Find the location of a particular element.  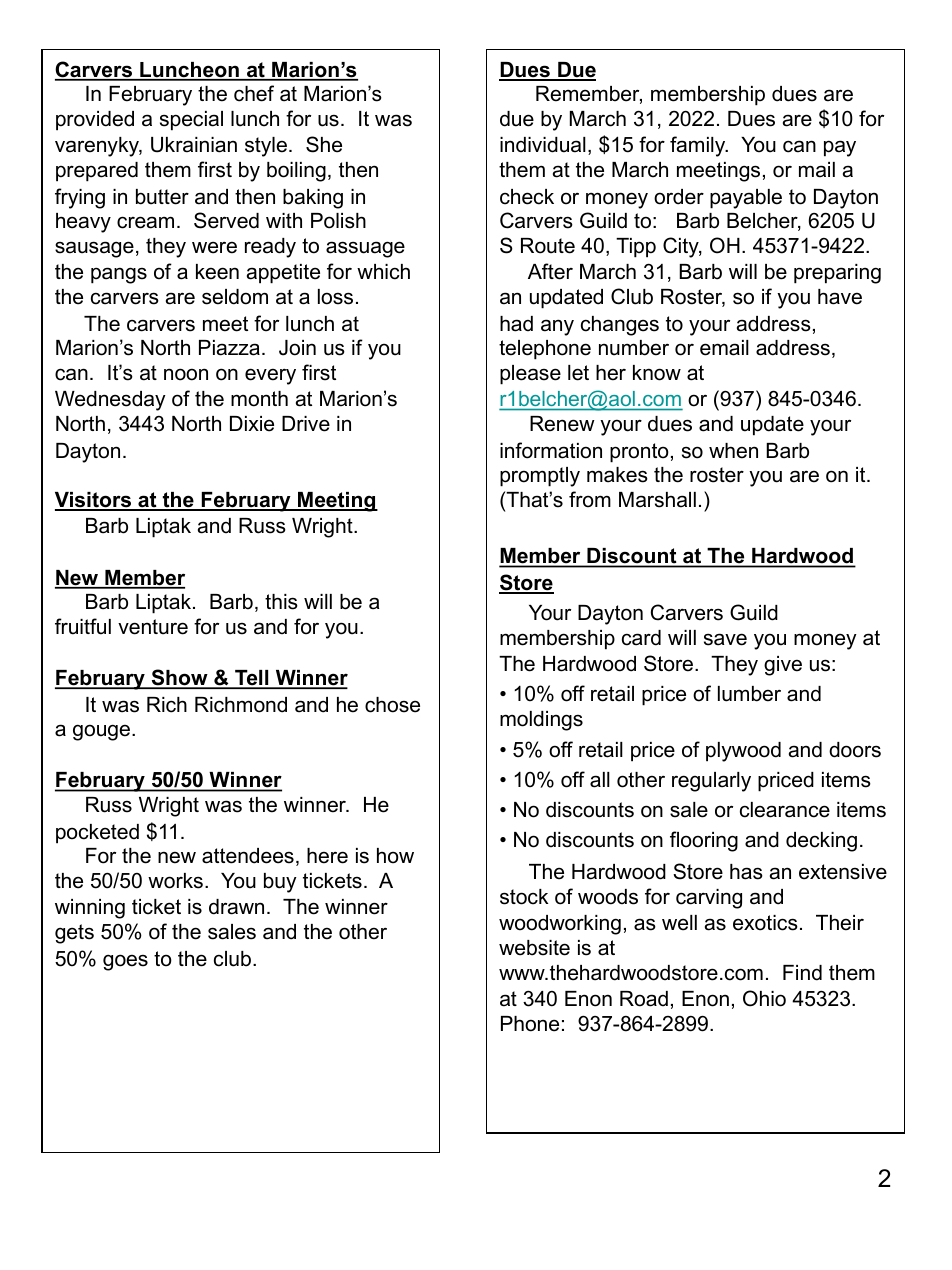

goes is located at coordinates (125, 962).
